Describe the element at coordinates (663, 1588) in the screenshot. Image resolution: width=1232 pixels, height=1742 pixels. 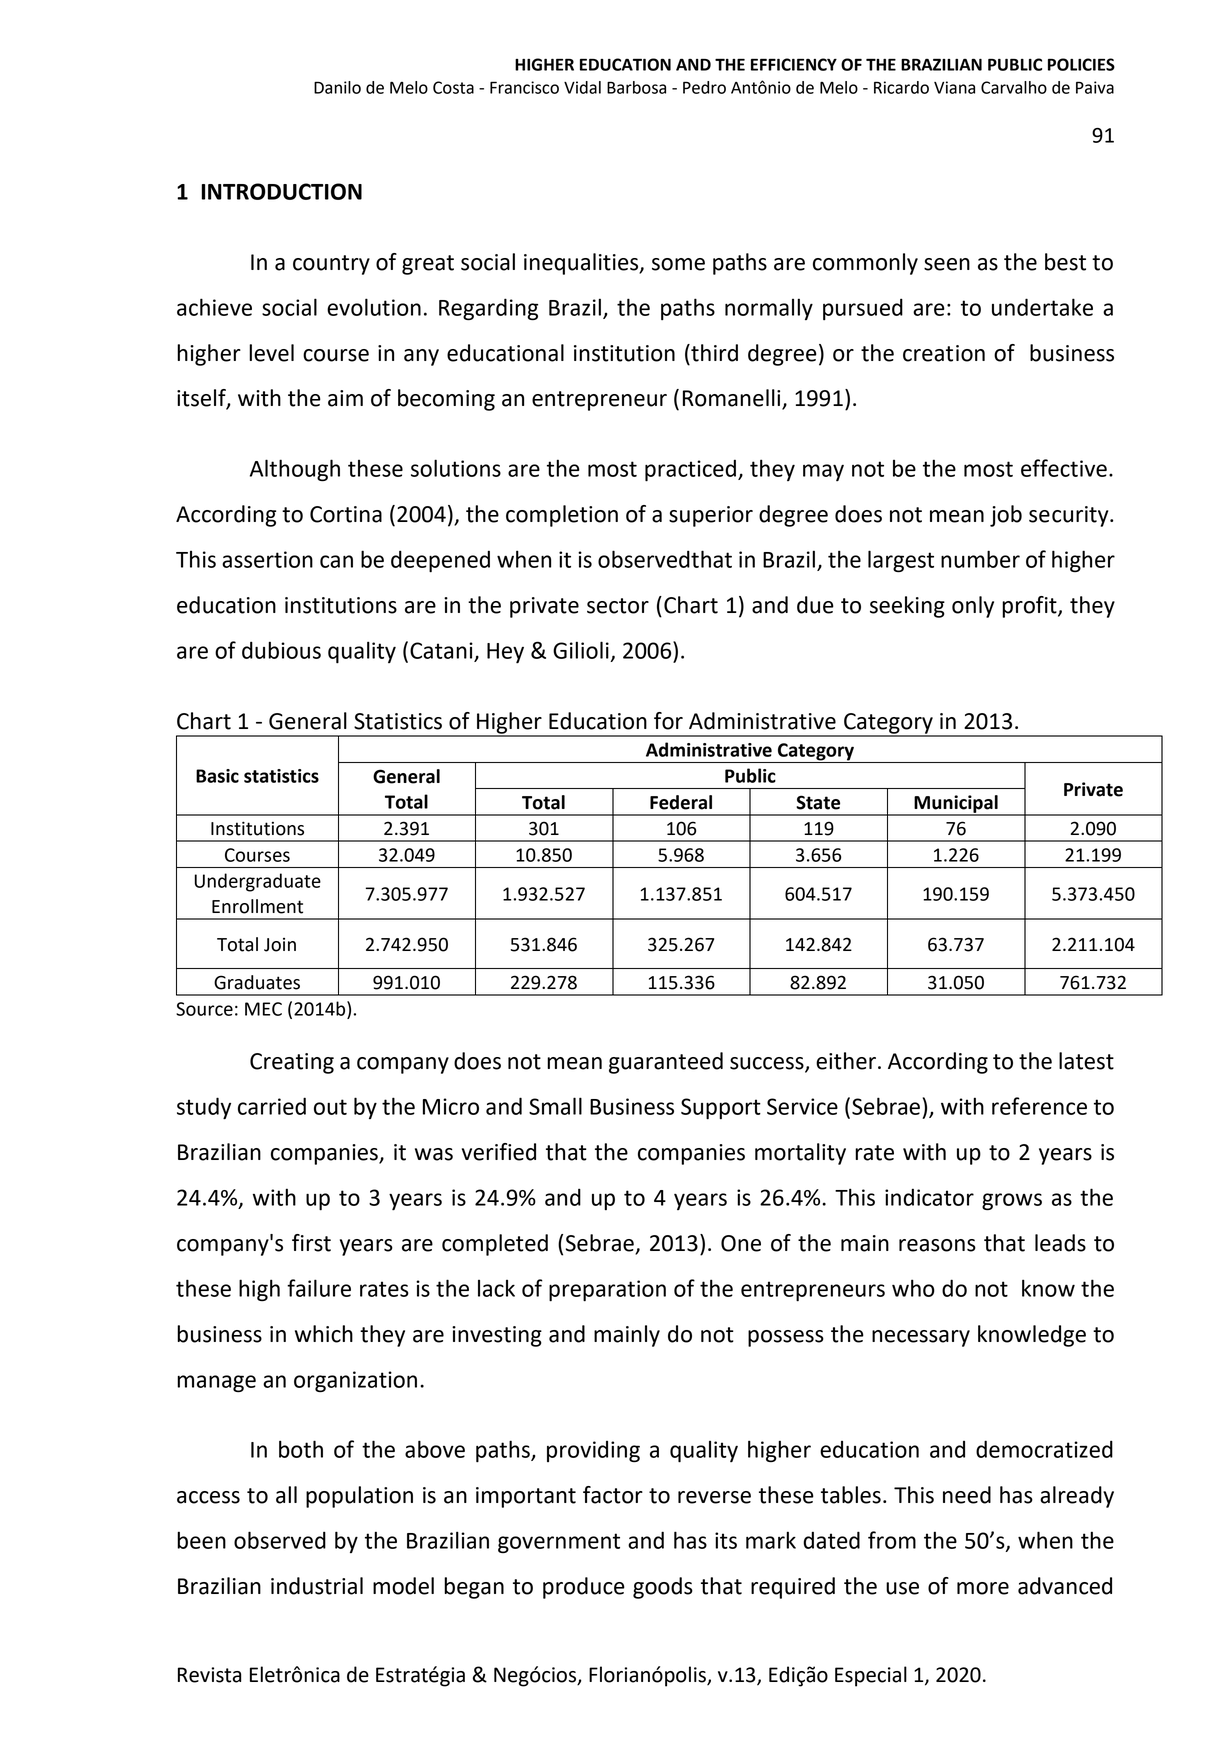
I see `goods` at that location.
